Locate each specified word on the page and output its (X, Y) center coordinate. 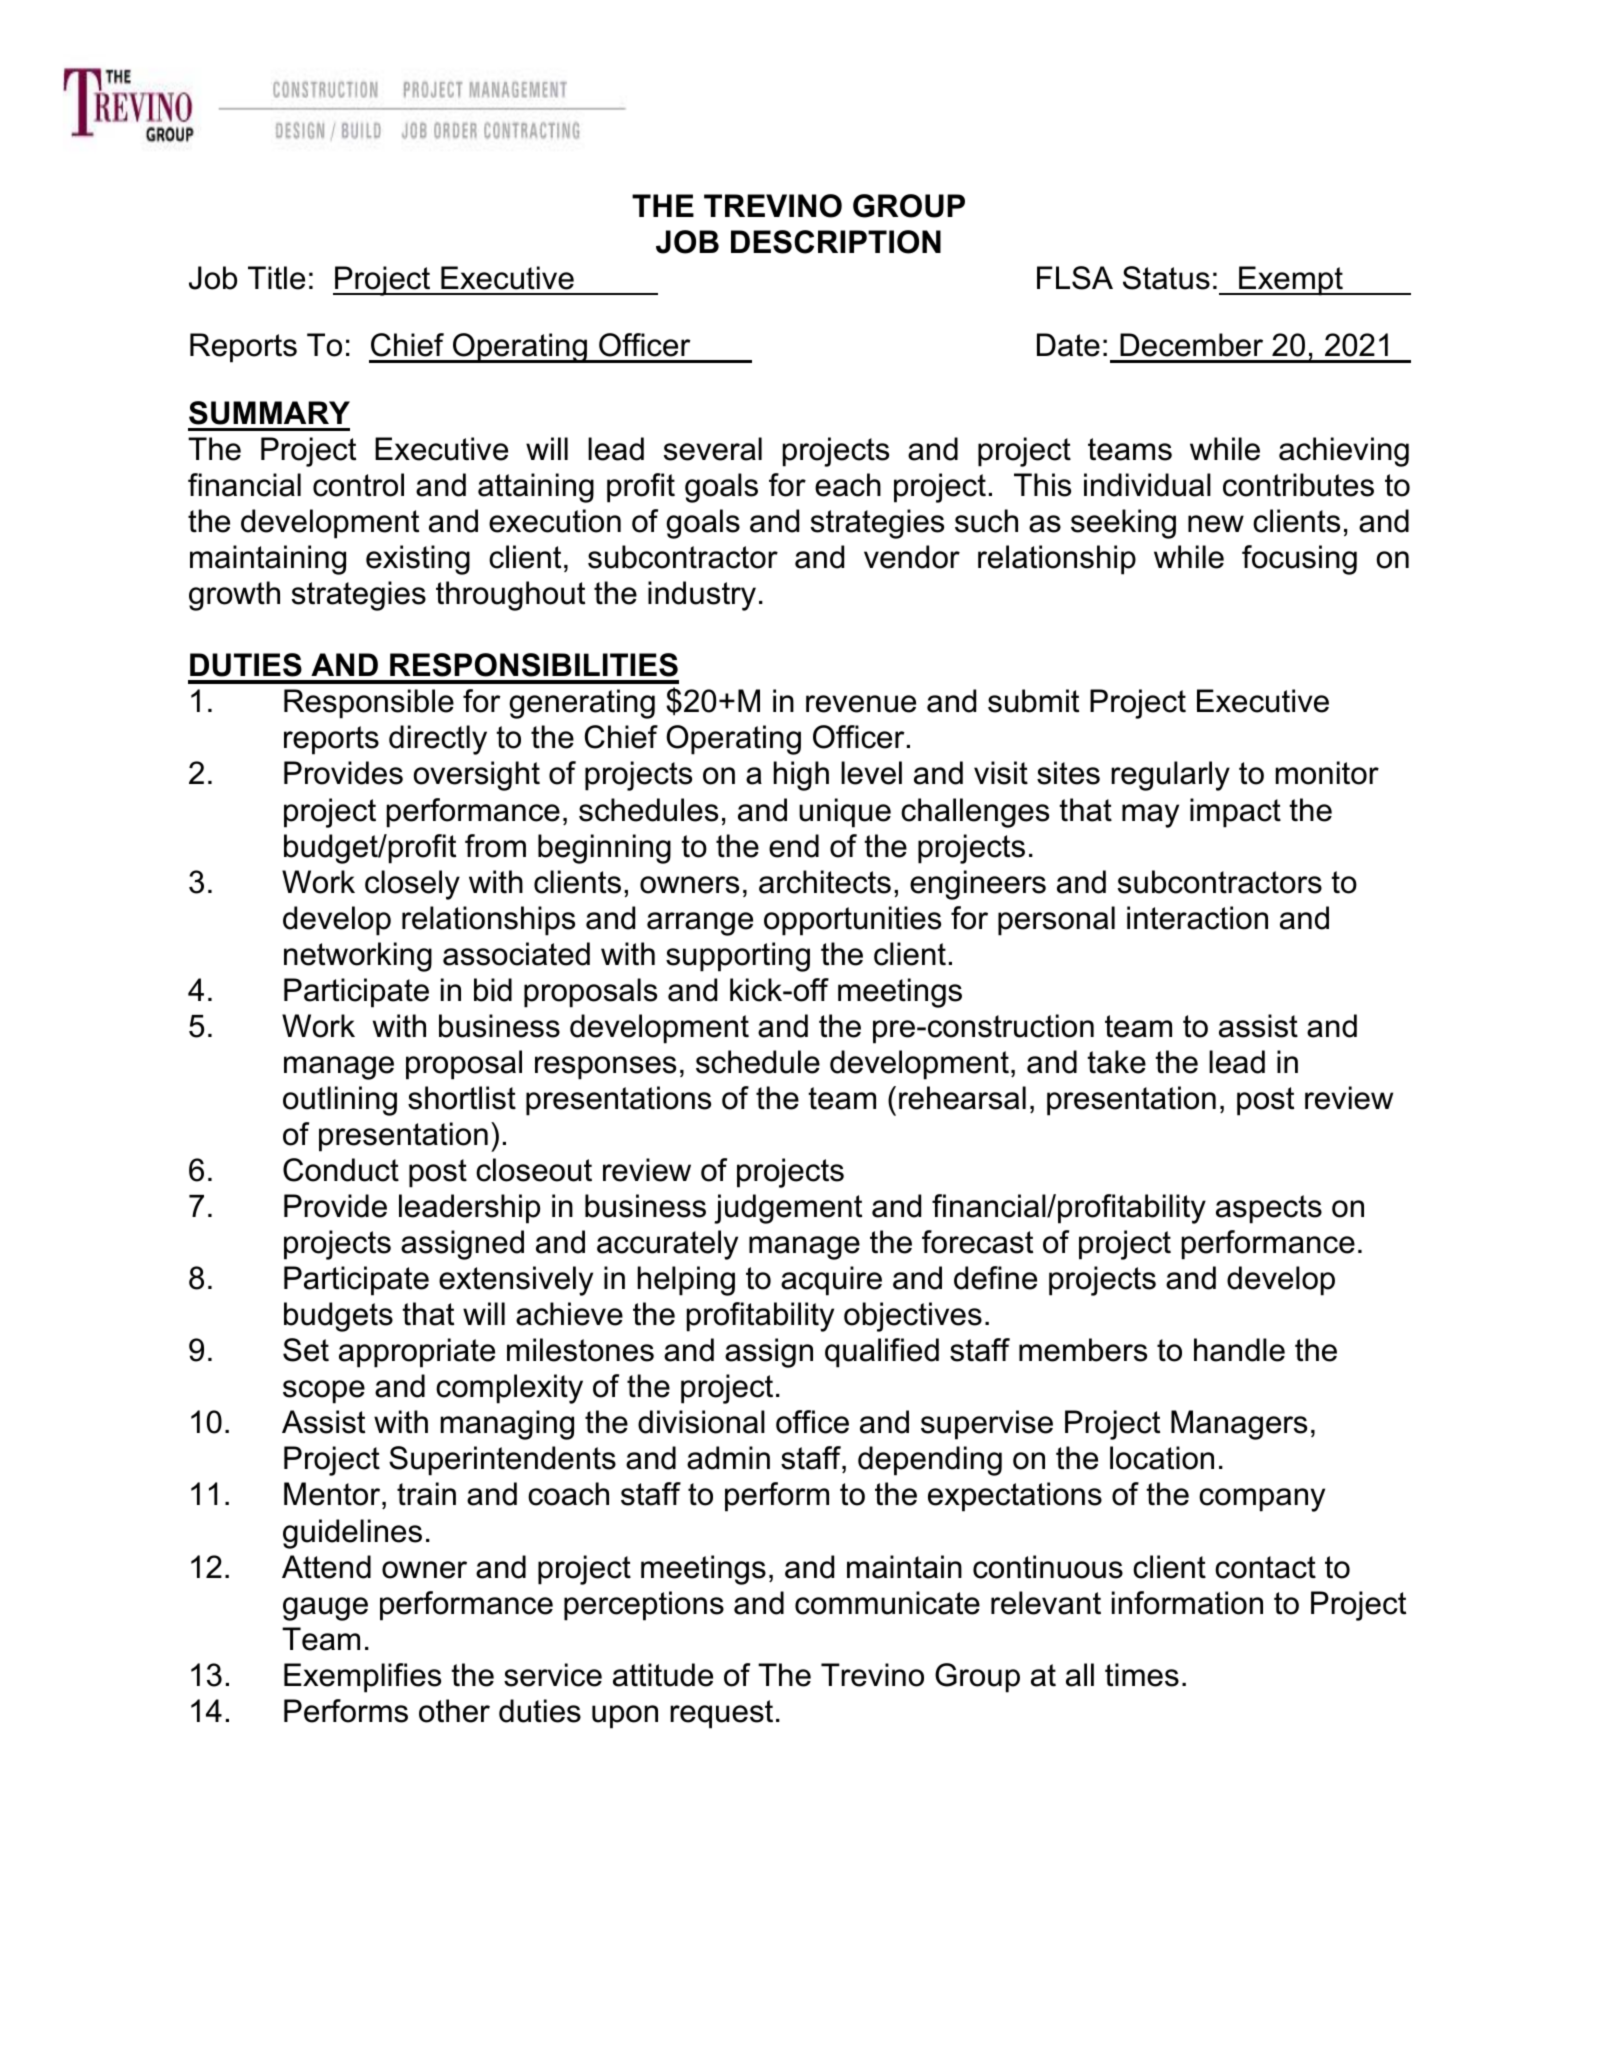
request (721, 1714)
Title (276, 278)
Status (1166, 278)
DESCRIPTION (836, 242)
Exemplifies (362, 1678)
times (1142, 1675)
